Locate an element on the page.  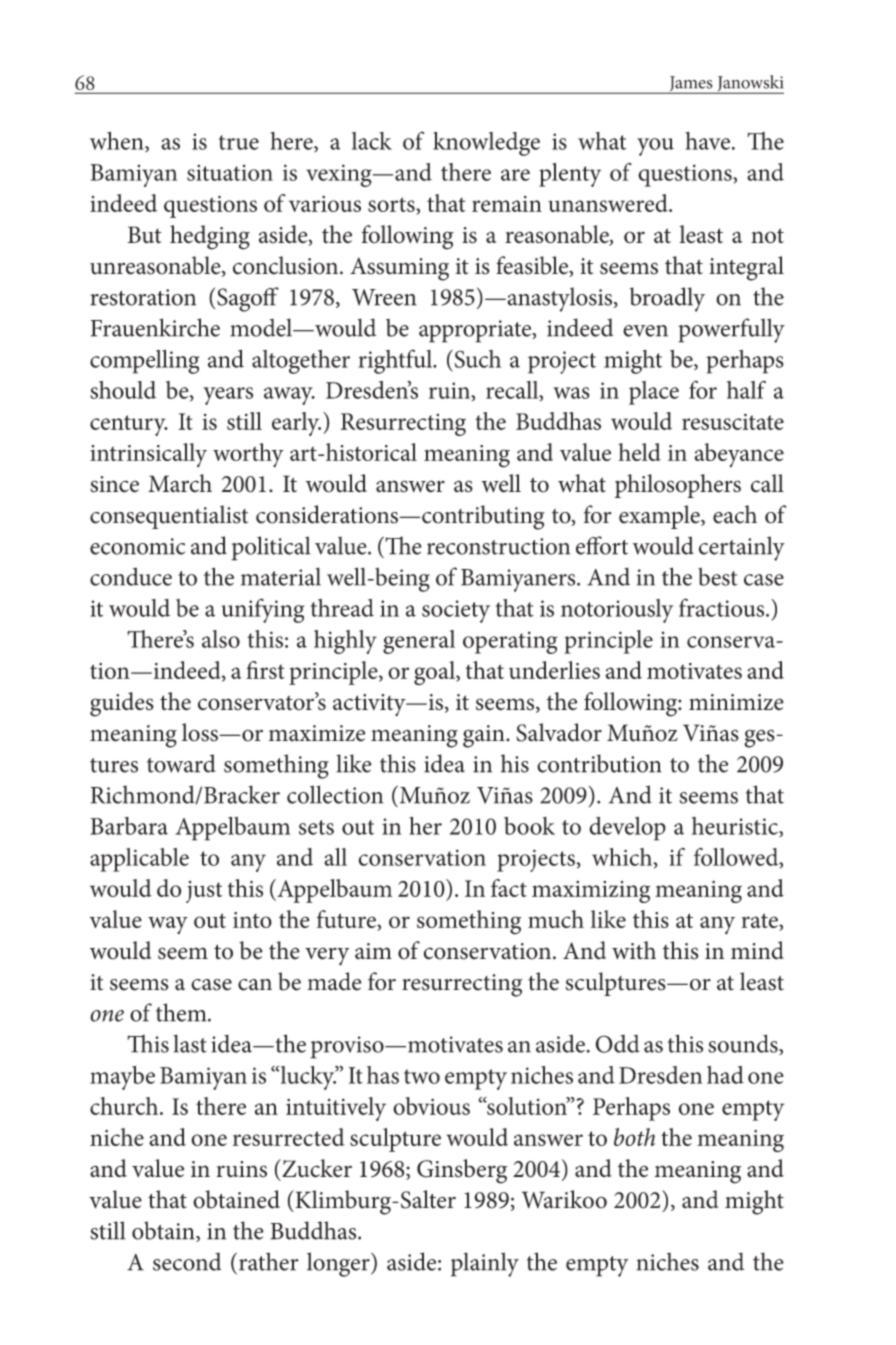
true is located at coordinates (239, 142).
